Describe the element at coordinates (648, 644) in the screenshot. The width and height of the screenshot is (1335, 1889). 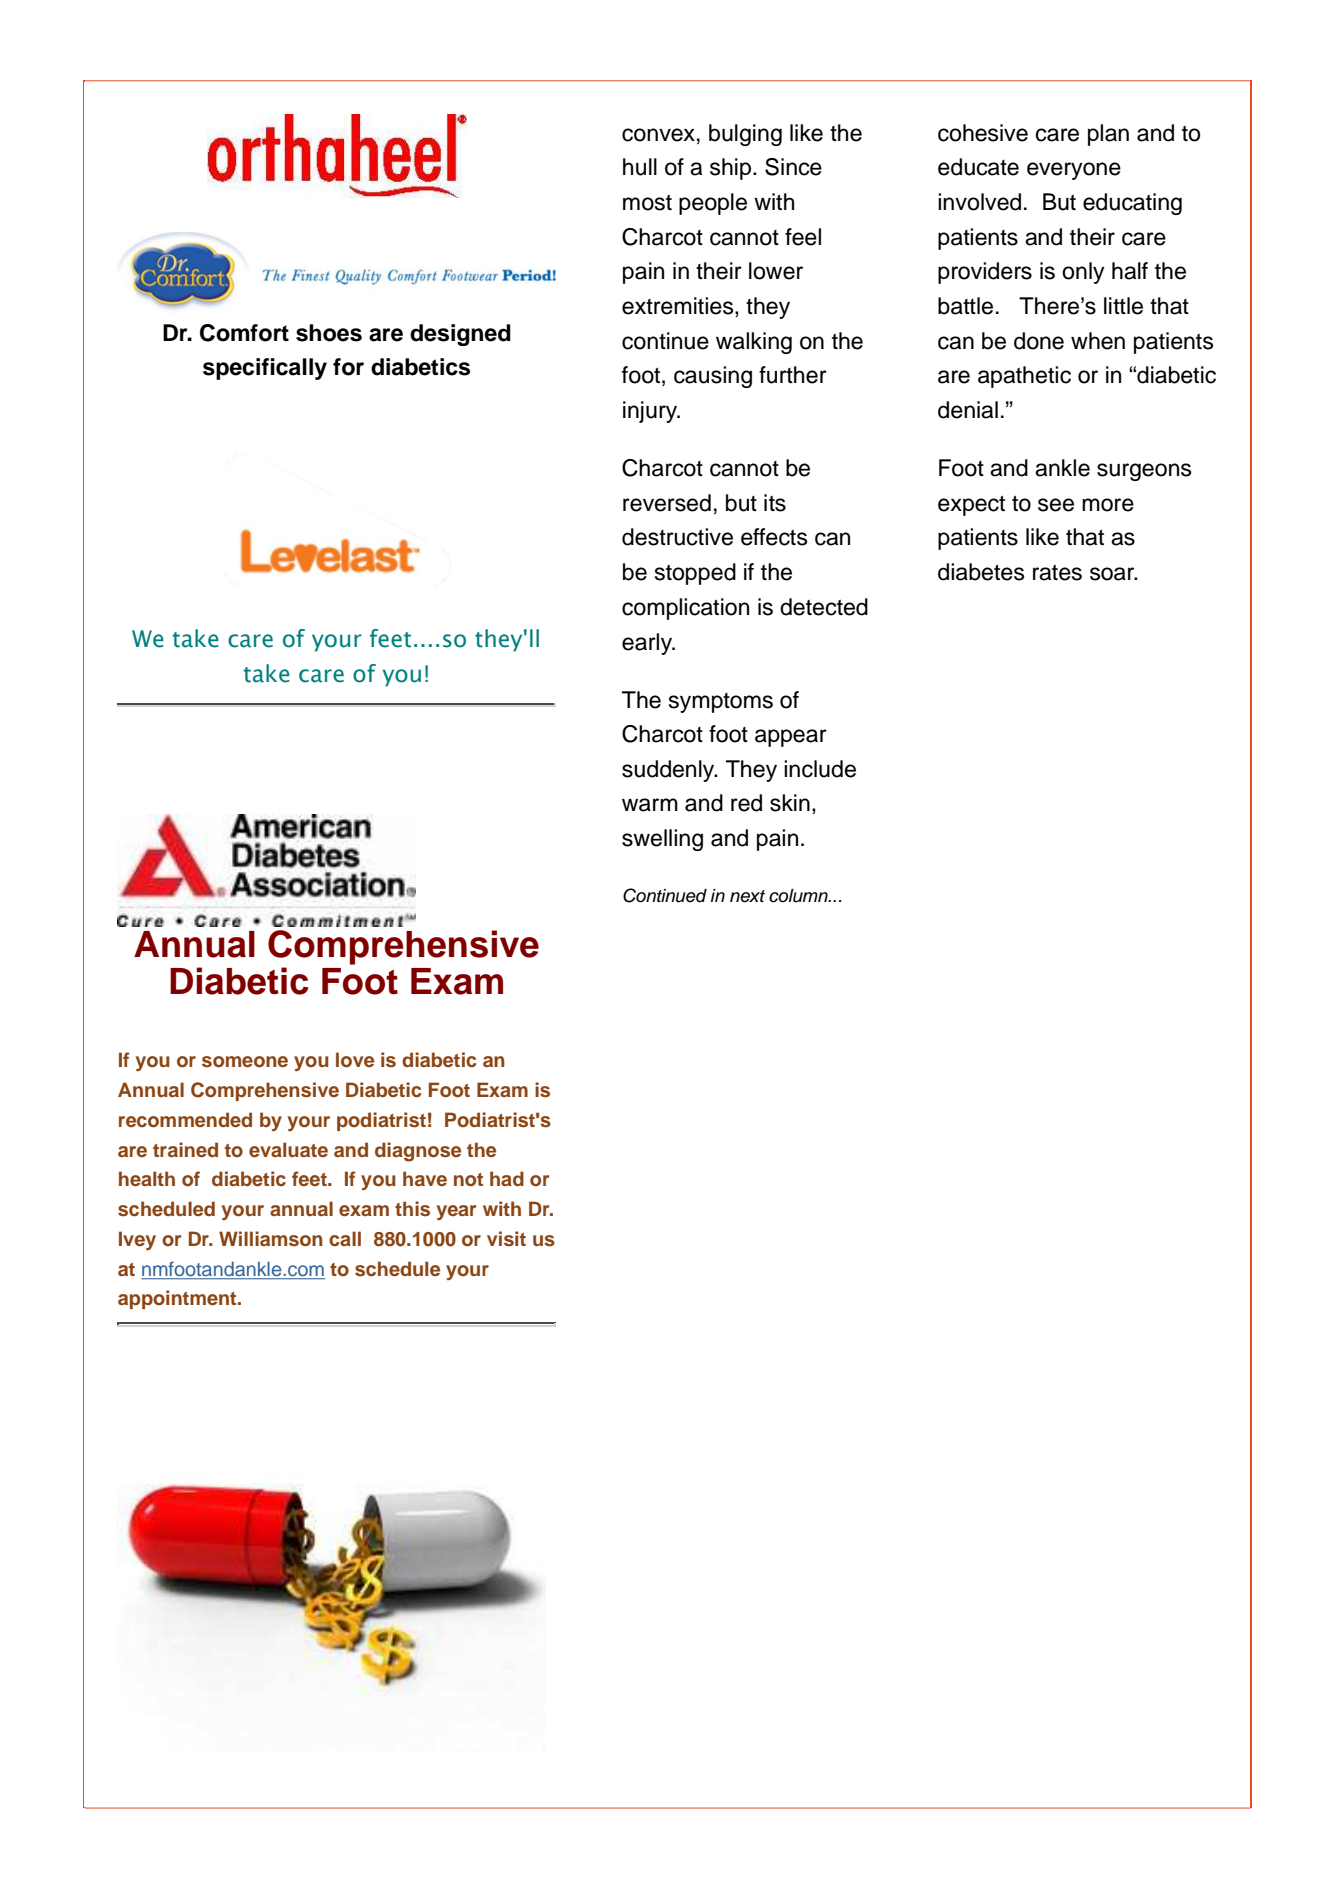
I see `early` at that location.
